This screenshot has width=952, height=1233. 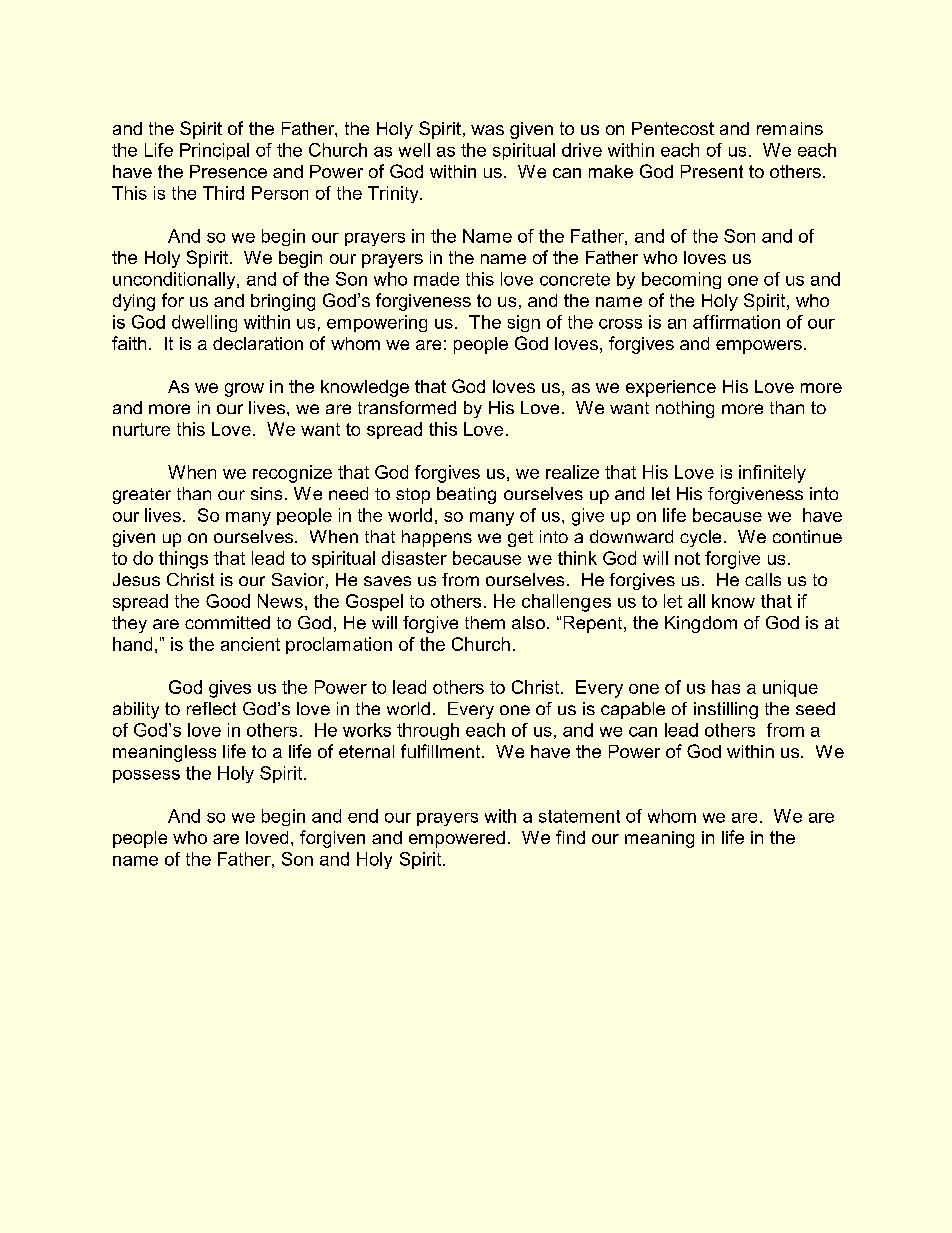 What do you see at coordinates (466, 495) in the screenshot?
I see `beating` at bounding box center [466, 495].
